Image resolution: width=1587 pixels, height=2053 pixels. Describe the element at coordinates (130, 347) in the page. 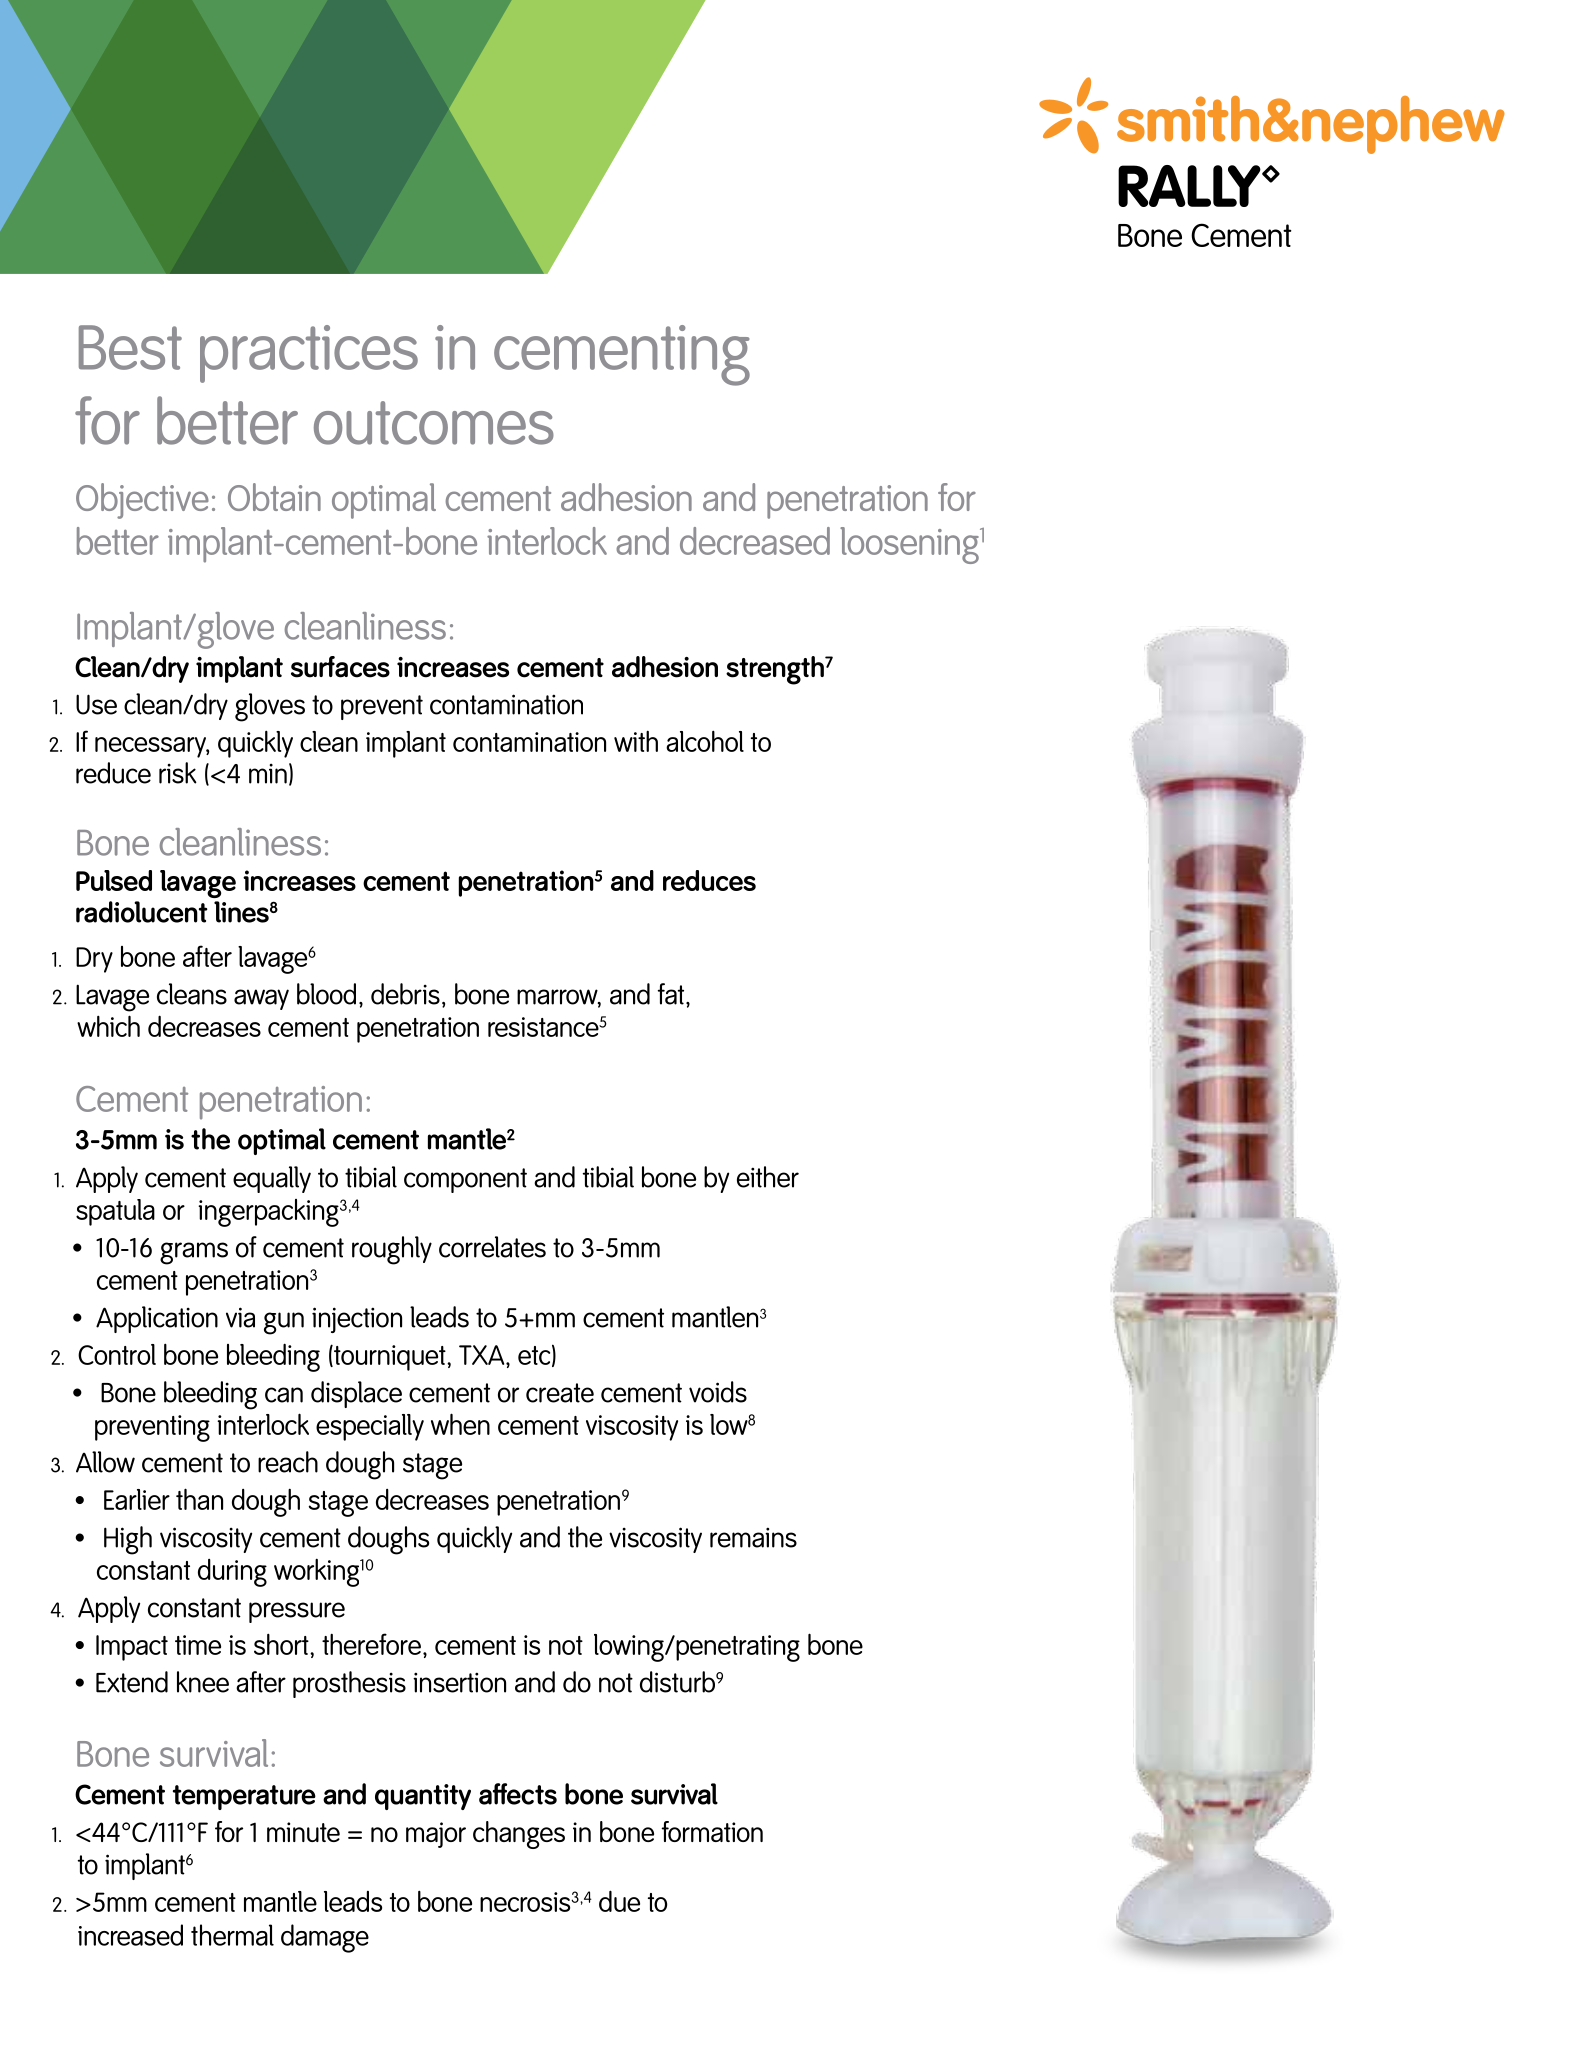

I see `Best` at that location.
